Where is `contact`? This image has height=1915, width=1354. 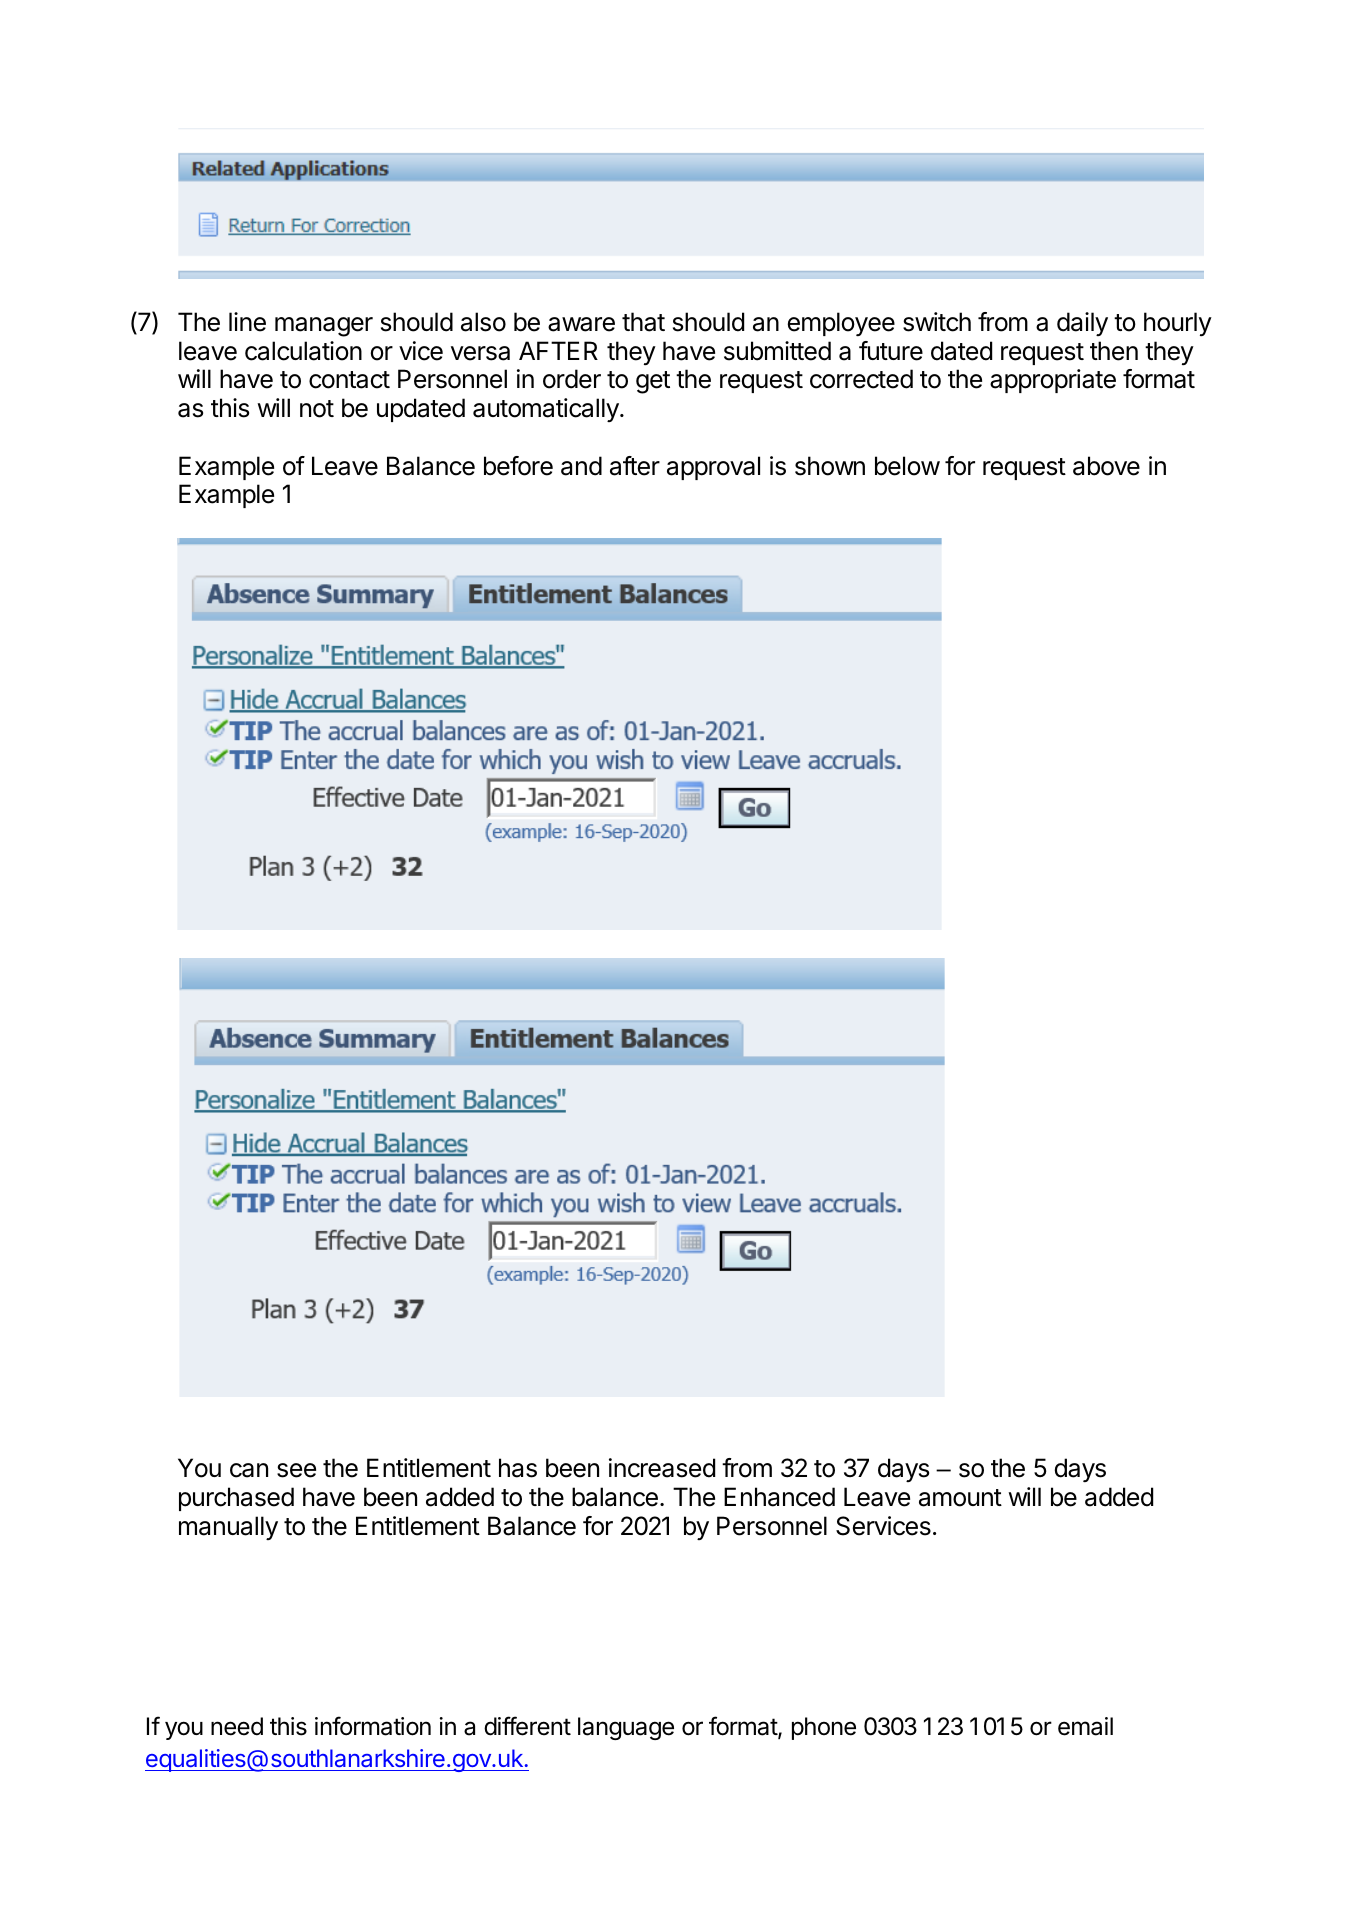
contact is located at coordinates (349, 380).
